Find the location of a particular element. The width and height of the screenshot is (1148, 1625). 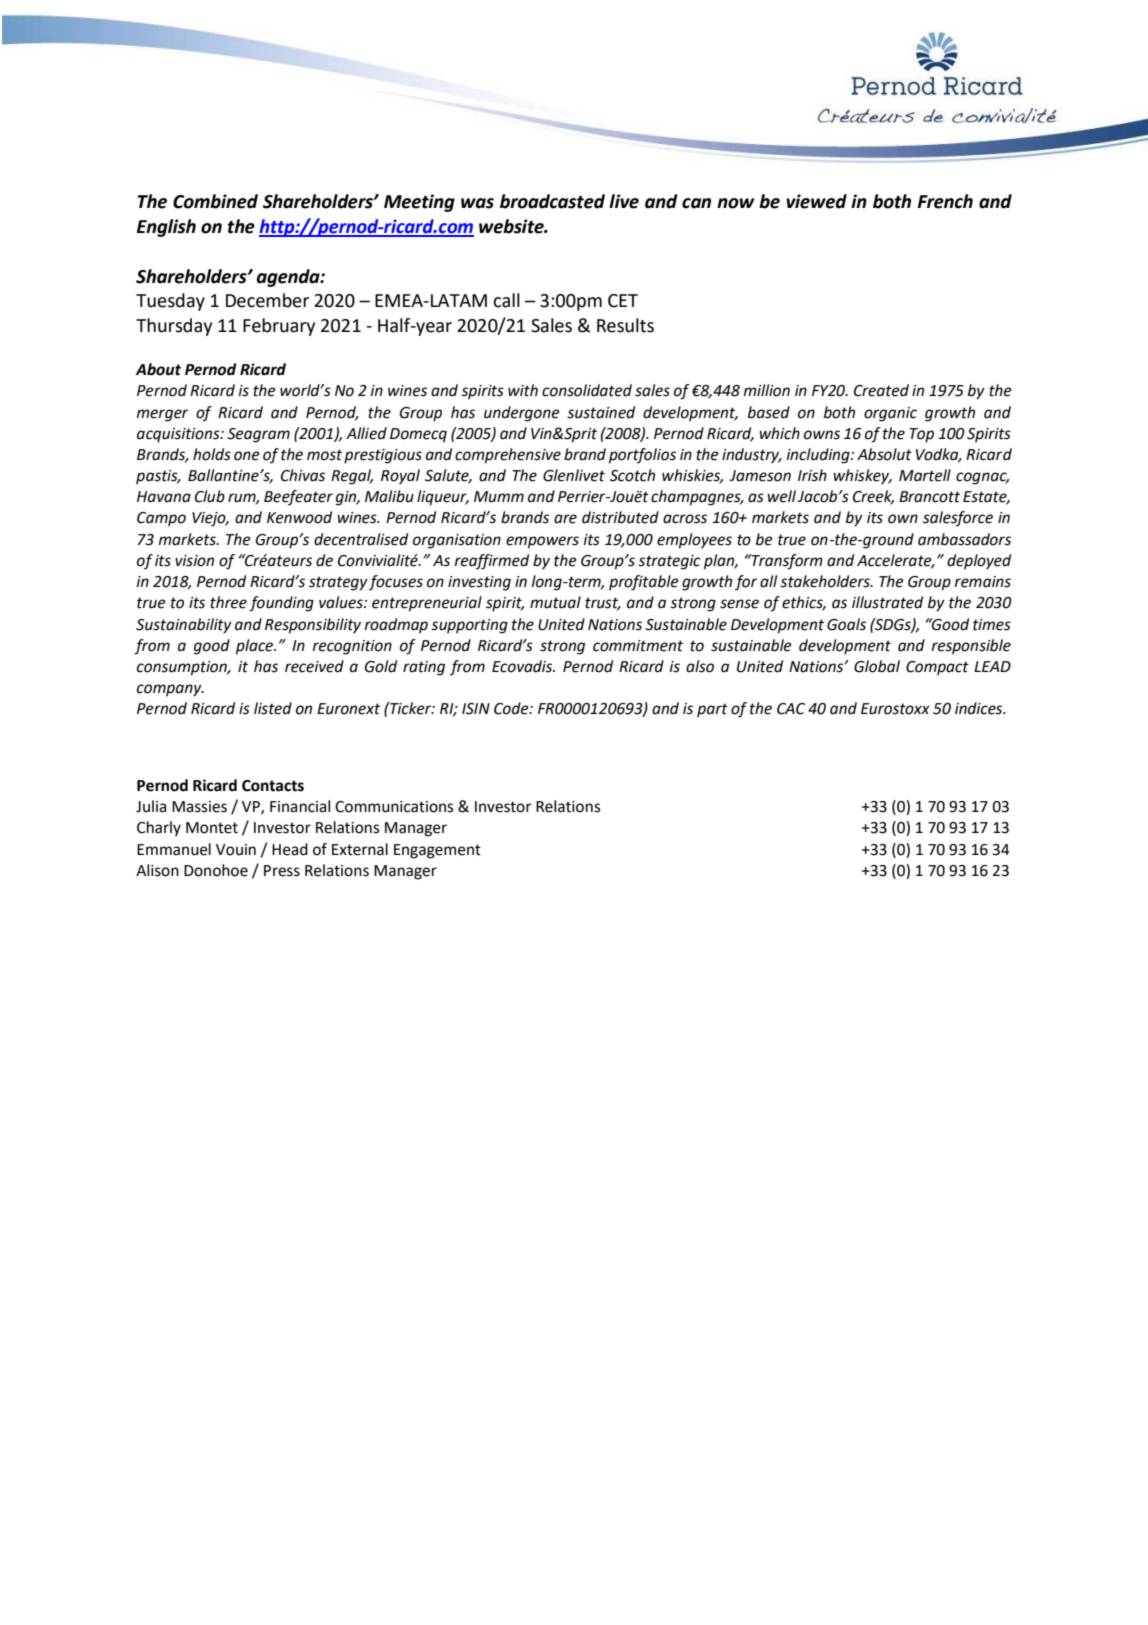

Combined is located at coordinates (215, 201).
